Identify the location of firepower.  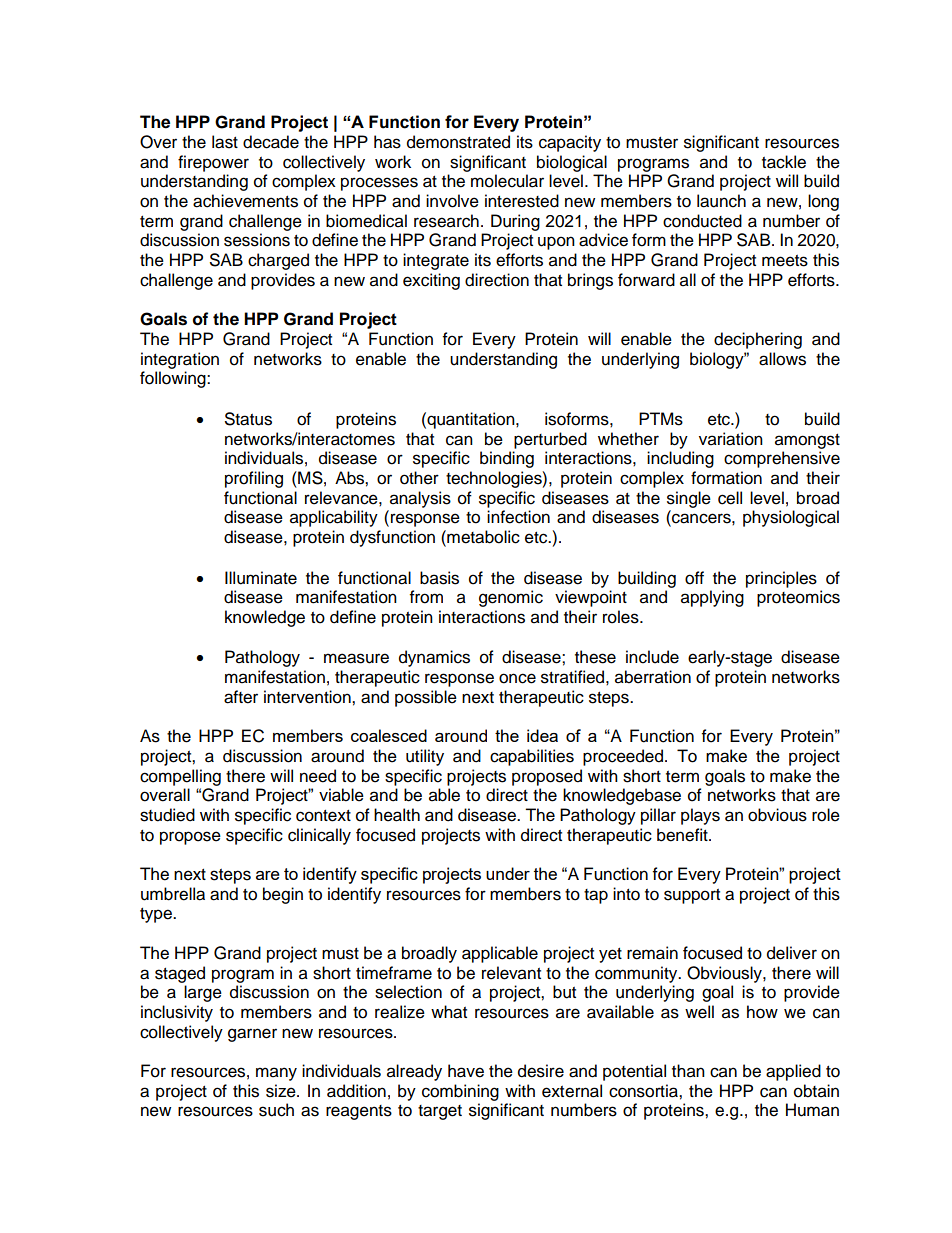
(213, 163).
